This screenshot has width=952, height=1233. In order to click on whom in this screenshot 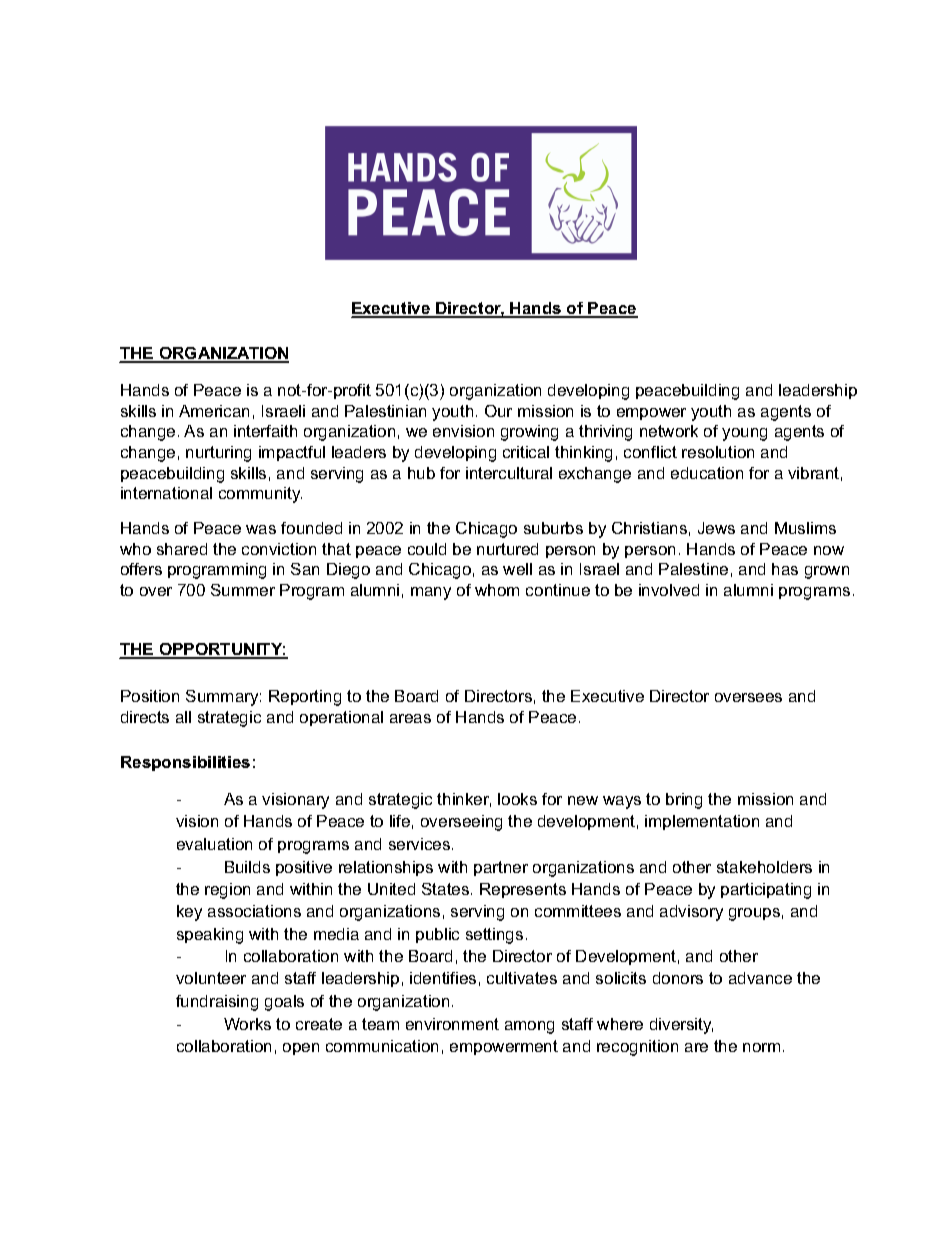, I will do `click(497, 590)`.
